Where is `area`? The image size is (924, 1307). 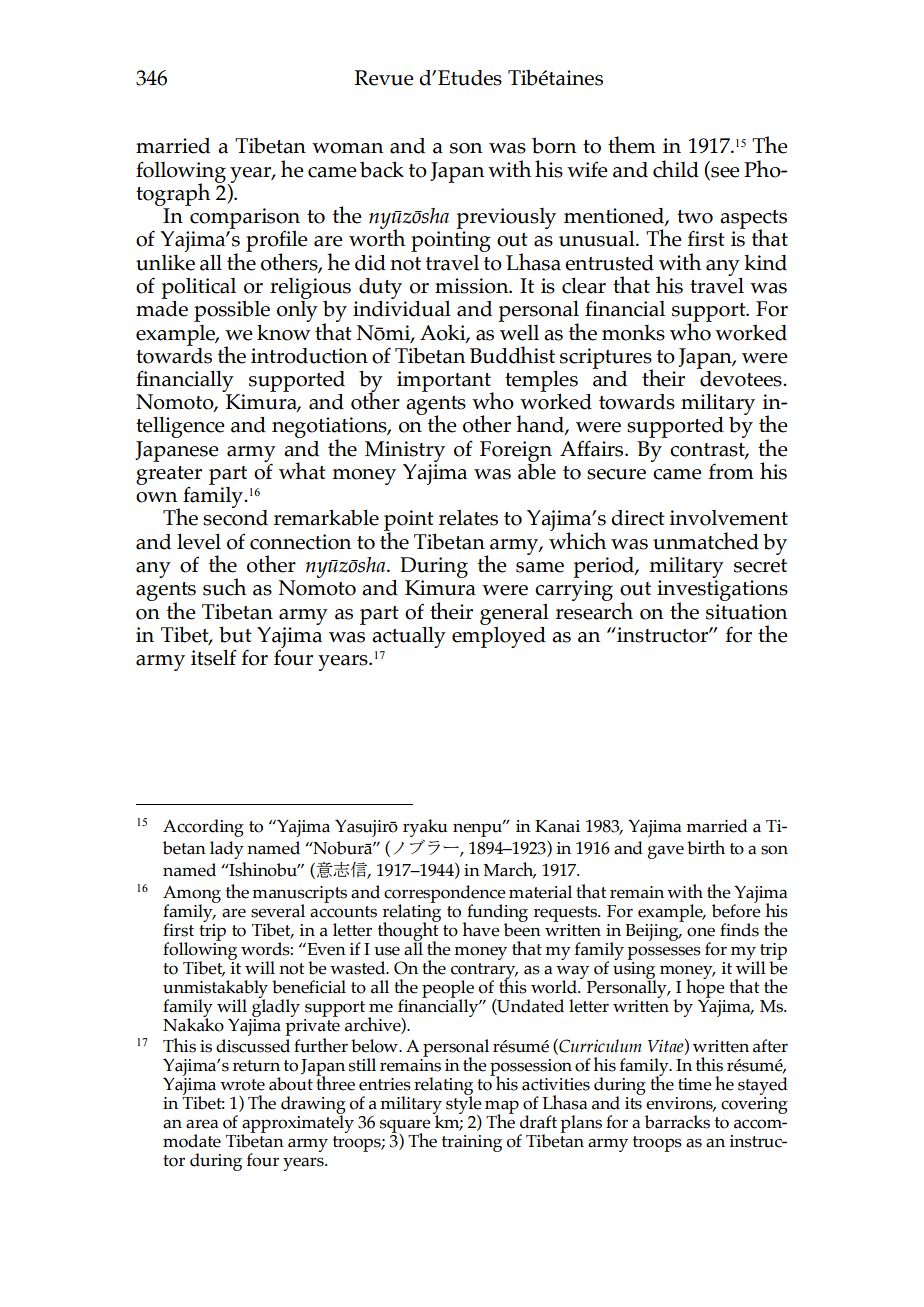
area is located at coordinates (202, 1124).
